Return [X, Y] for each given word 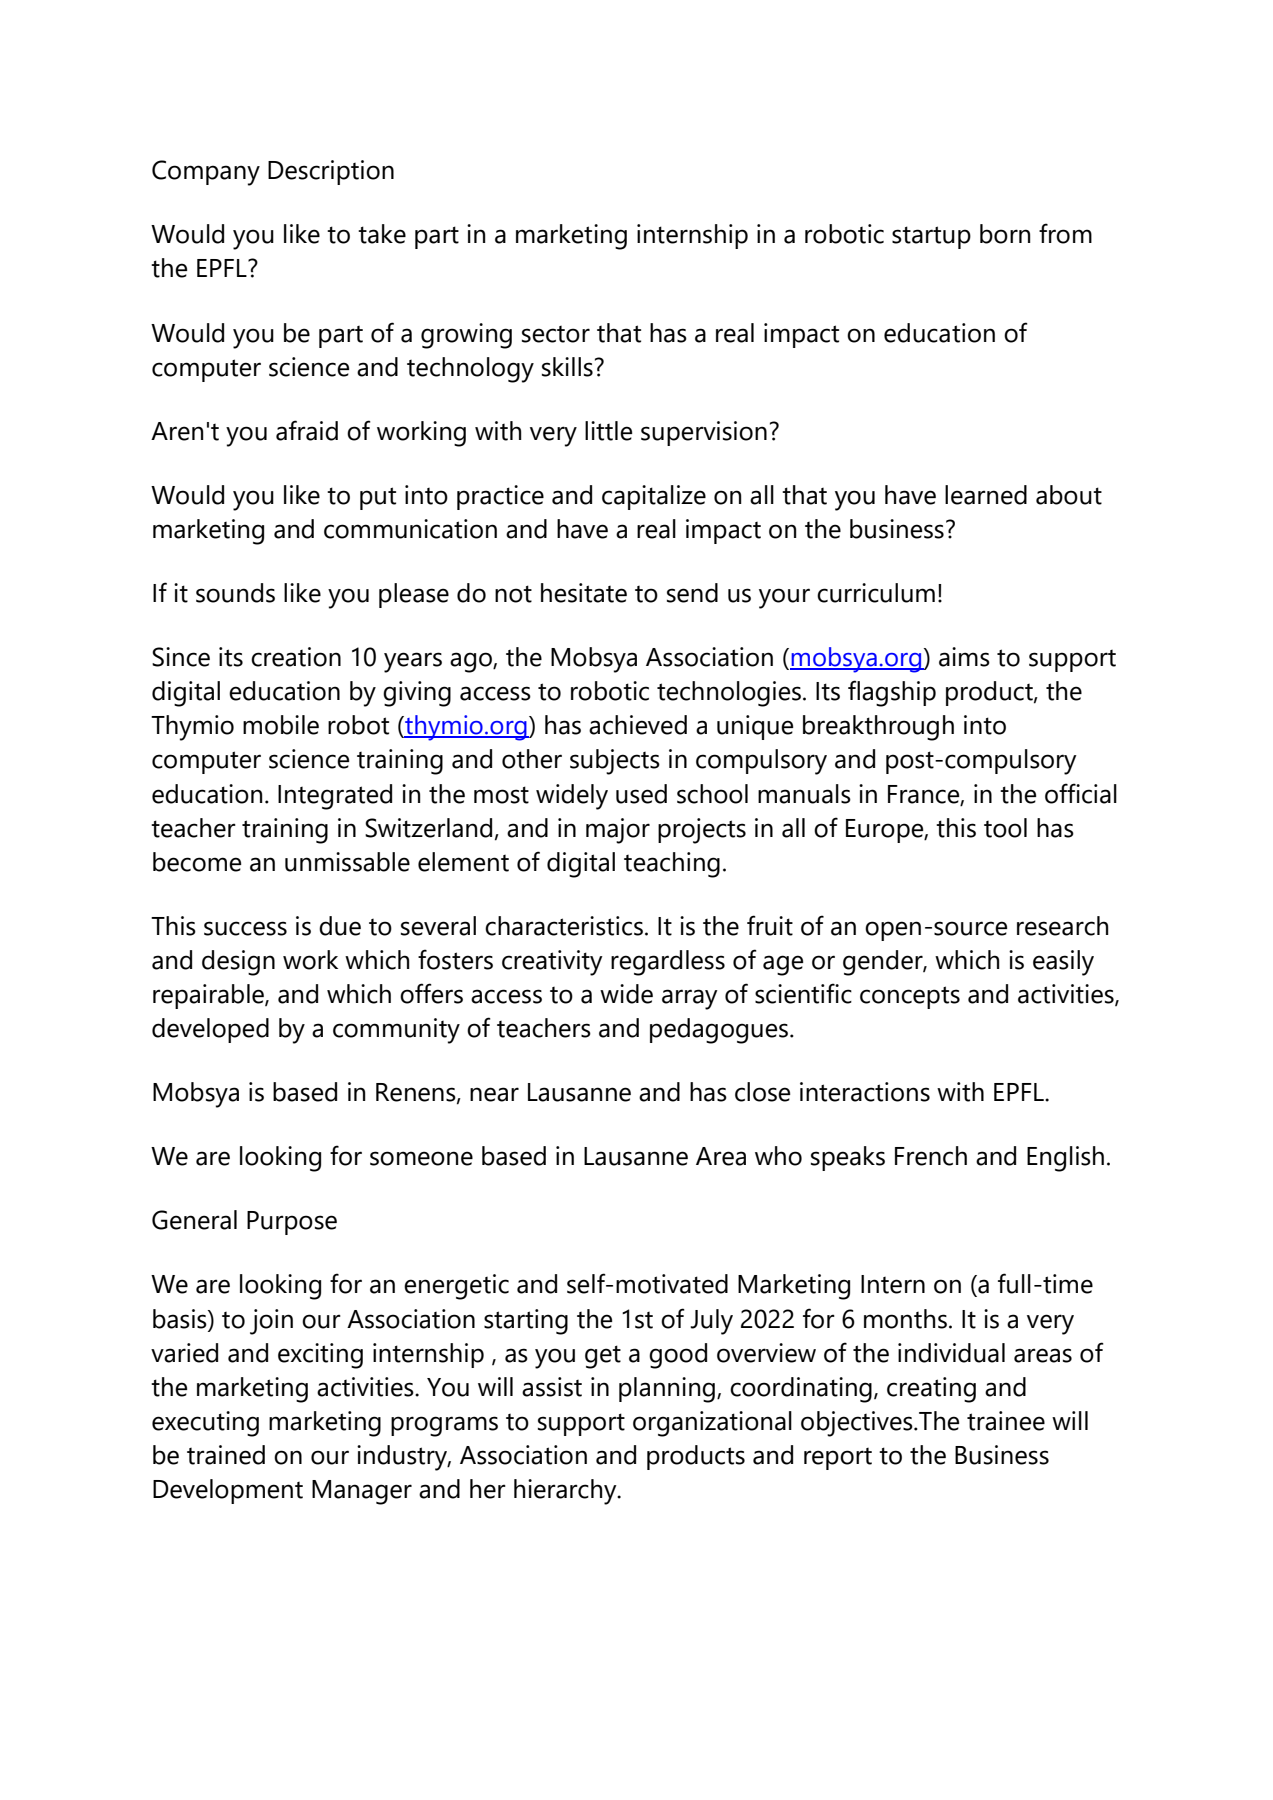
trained [226, 1455]
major [618, 831]
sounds [235, 593]
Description [331, 172]
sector [556, 334]
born [1005, 234]
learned [986, 495]
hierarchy [566, 1492]
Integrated [335, 797]
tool [1005, 828]
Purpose [292, 1223]
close [762, 1092]
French [931, 1156]
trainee [1006, 1421]
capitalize [654, 497]
